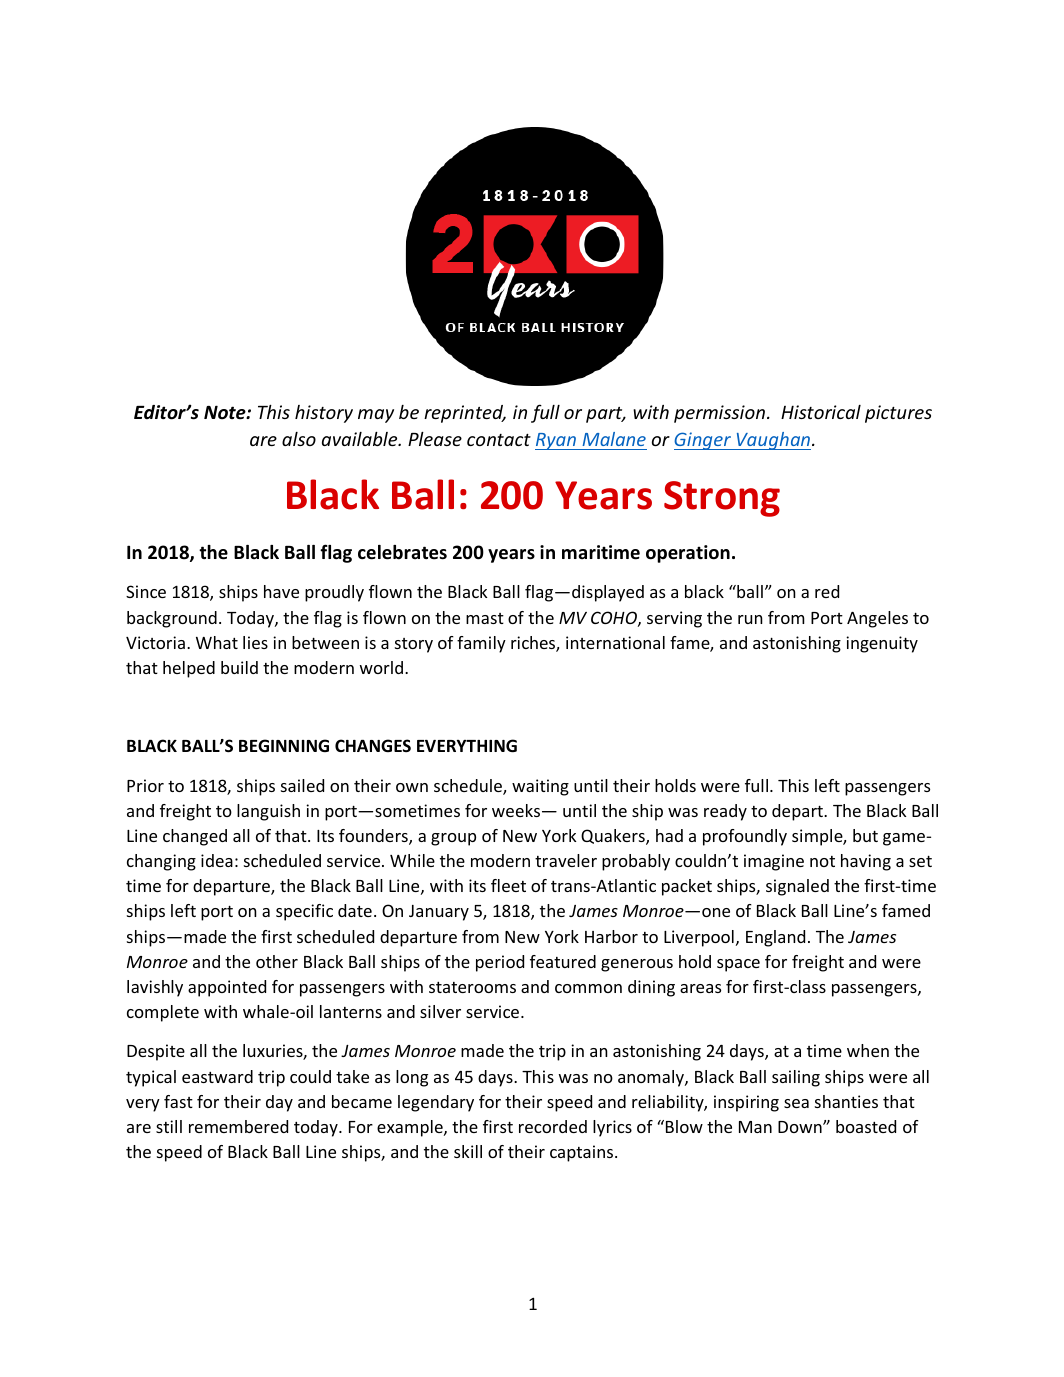 This screenshot has height=1377, width=1064. Describe the element at coordinates (238, 1126) in the screenshot. I see `remembered` at that location.
